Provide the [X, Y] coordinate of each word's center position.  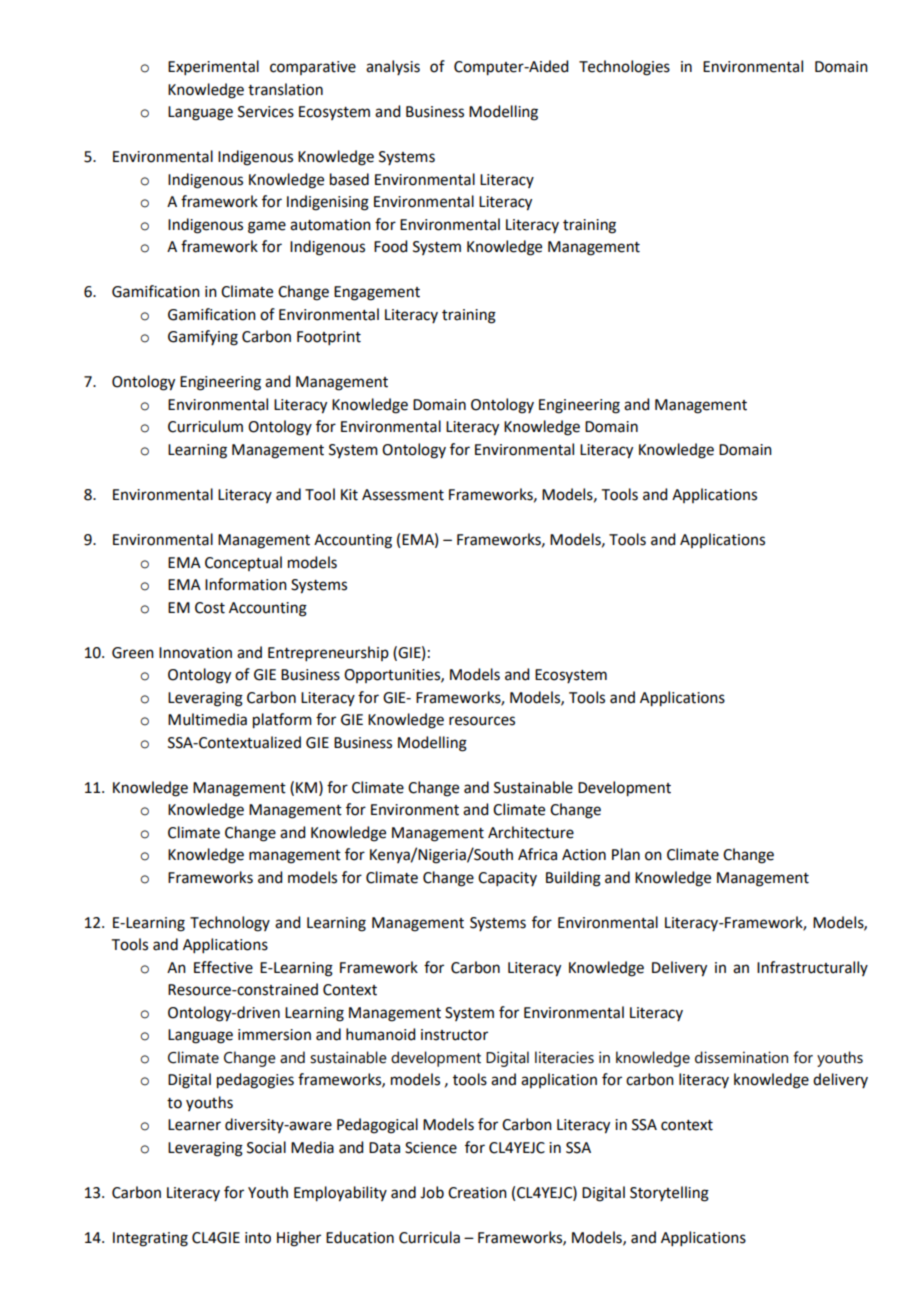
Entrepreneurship [328, 653]
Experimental [213, 67]
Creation [477, 1193]
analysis [393, 67]
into [258, 1238]
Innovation [195, 653]
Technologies [624, 68]
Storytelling [669, 1194]
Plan [626, 854]
